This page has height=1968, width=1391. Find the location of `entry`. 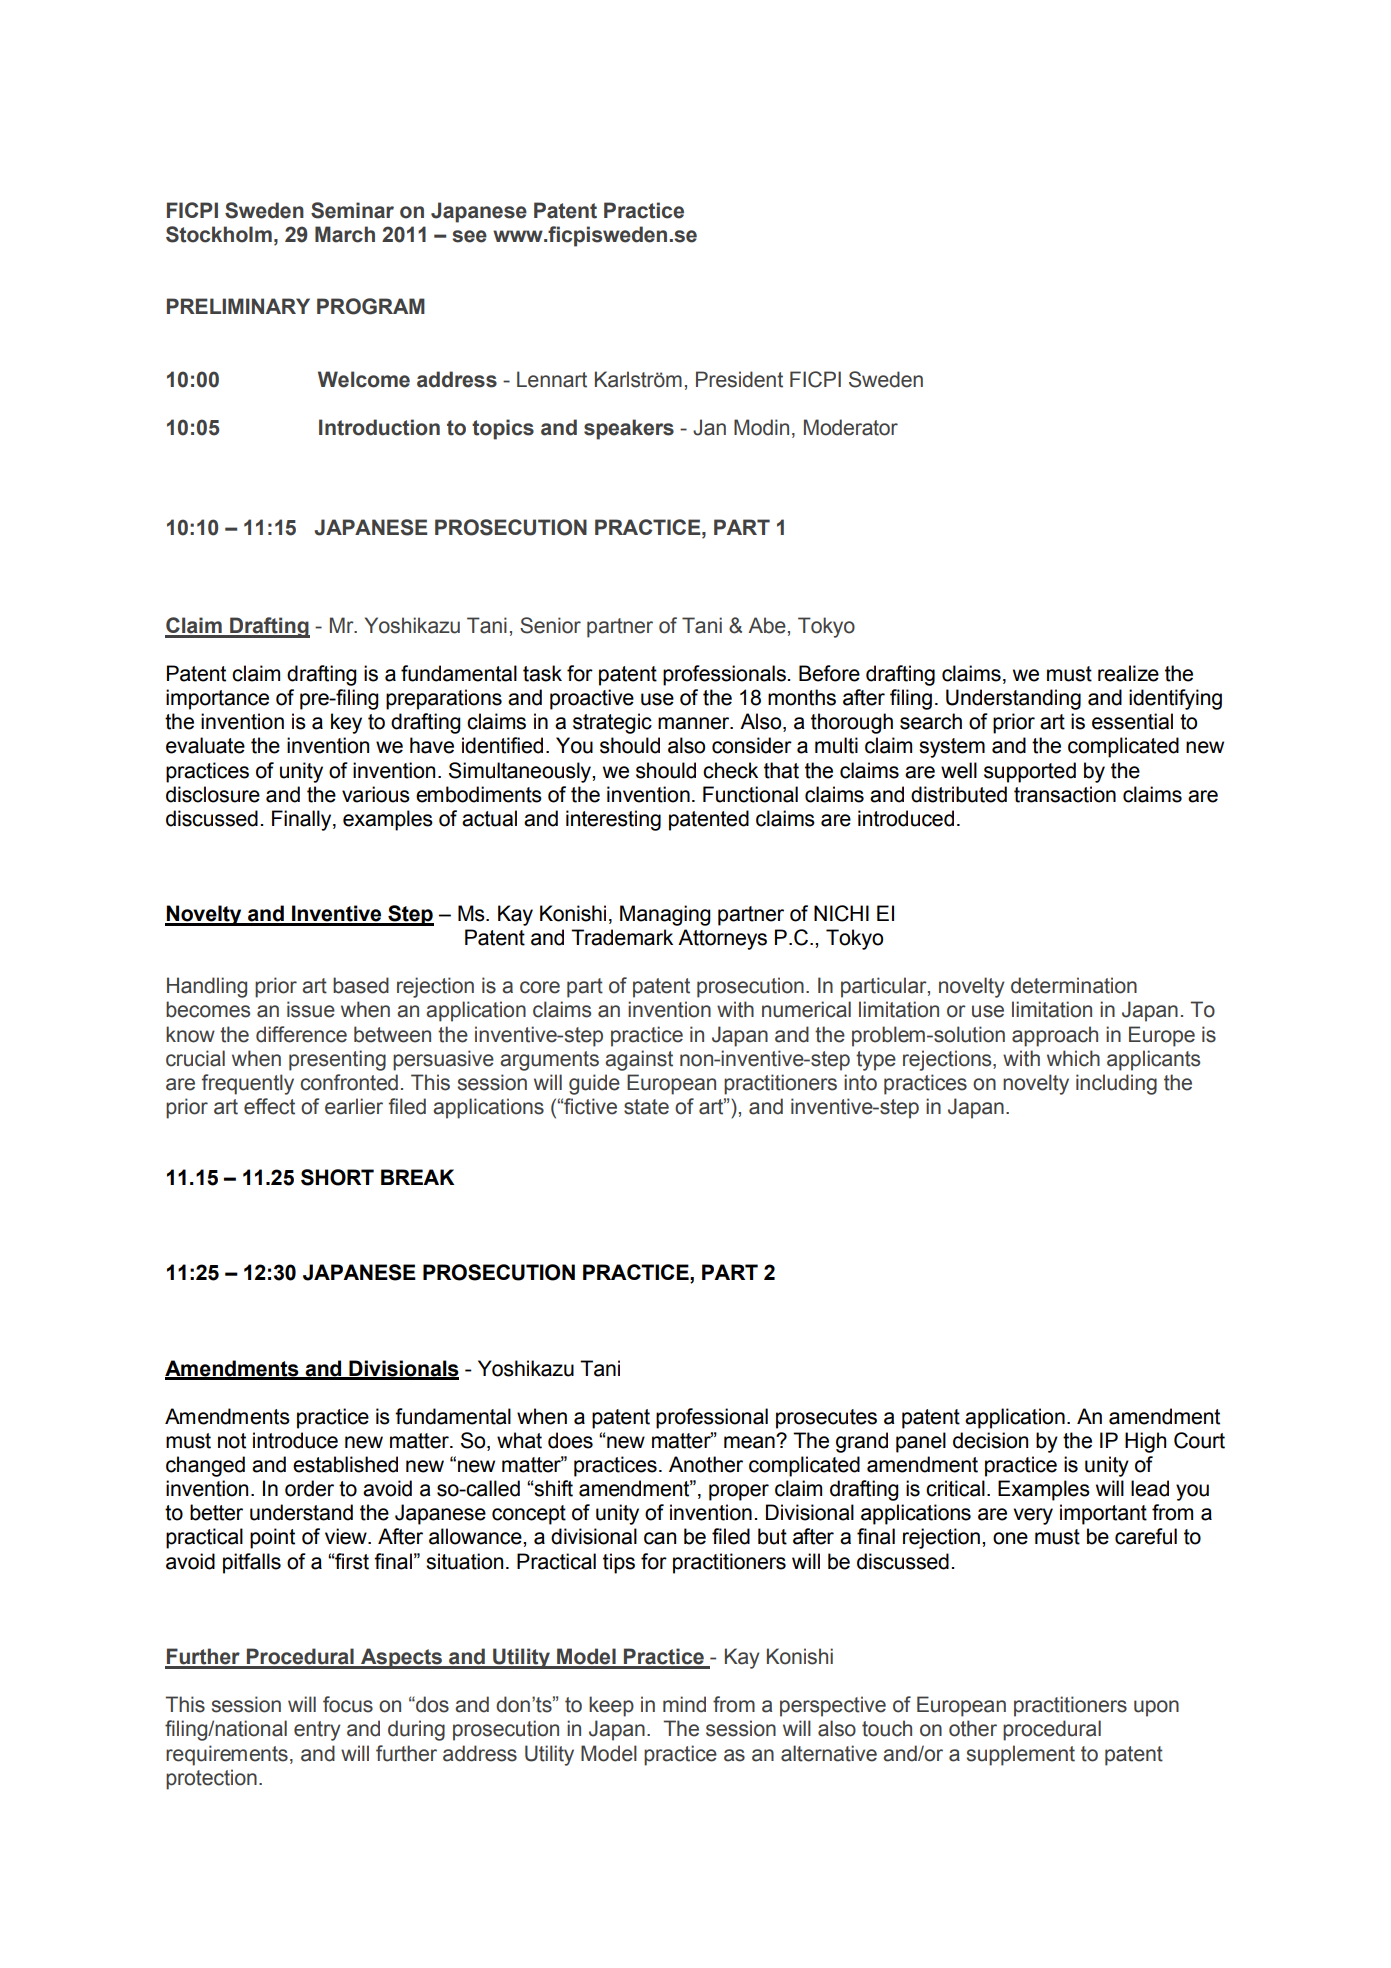

entry is located at coordinates (317, 1731).
